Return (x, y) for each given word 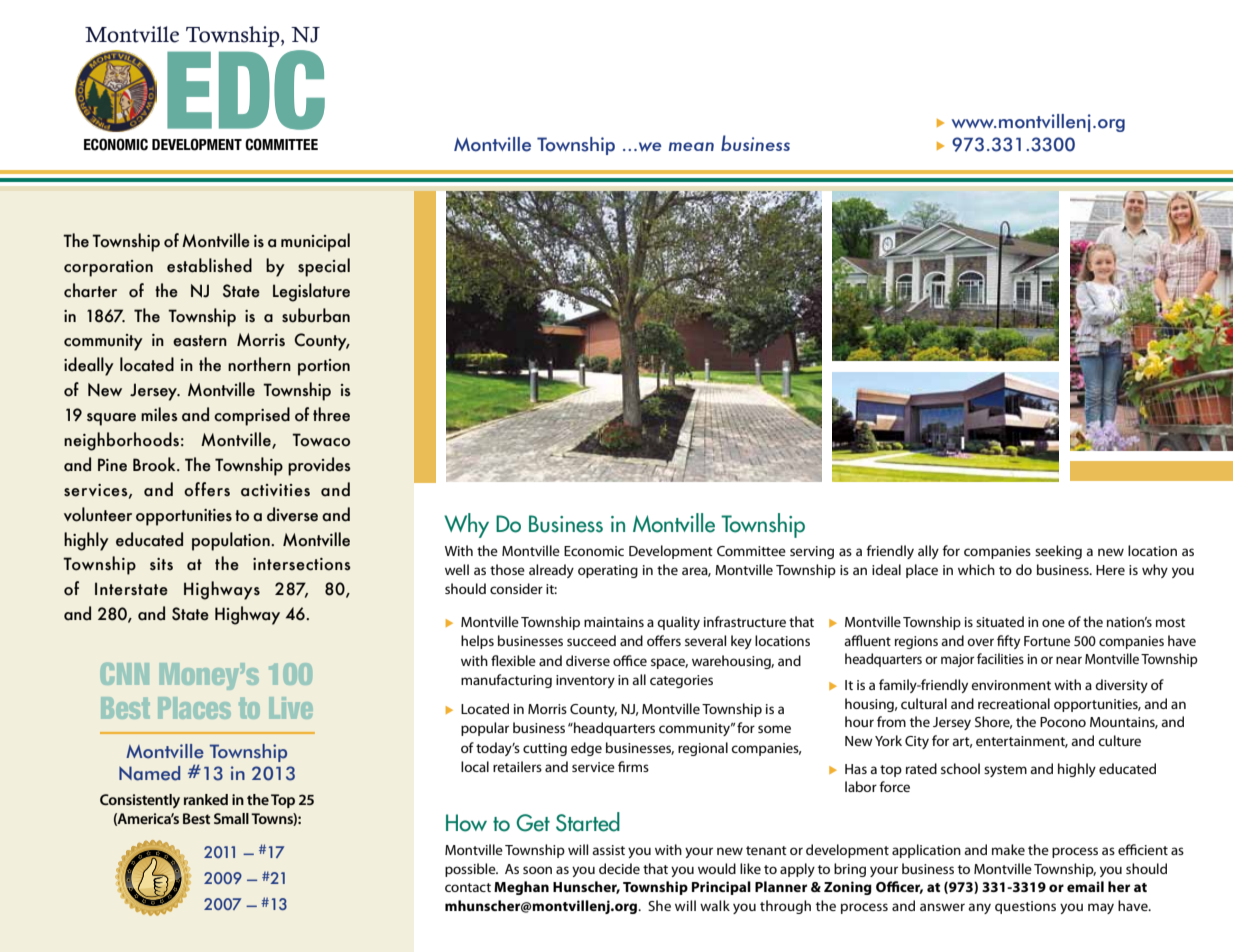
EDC (246, 88)
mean (691, 146)
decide (619, 868)
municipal (315, 242)
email (1085, 886)
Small (231, 818)
